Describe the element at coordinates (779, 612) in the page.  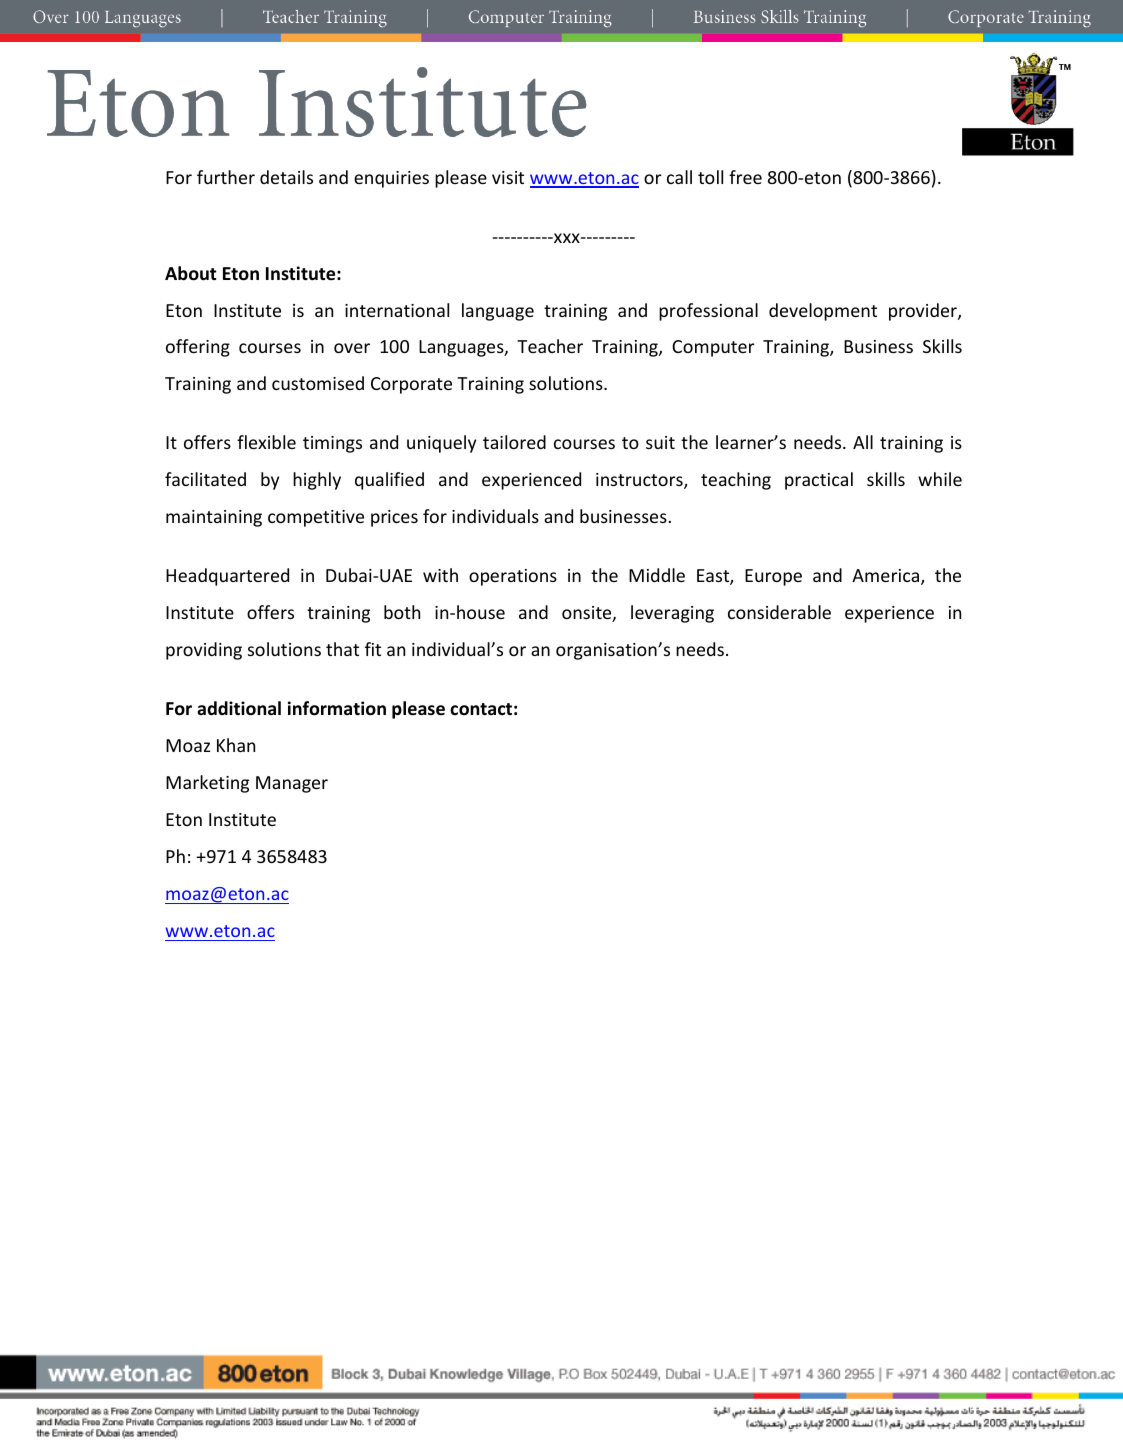
I see `considerable` at that location.
